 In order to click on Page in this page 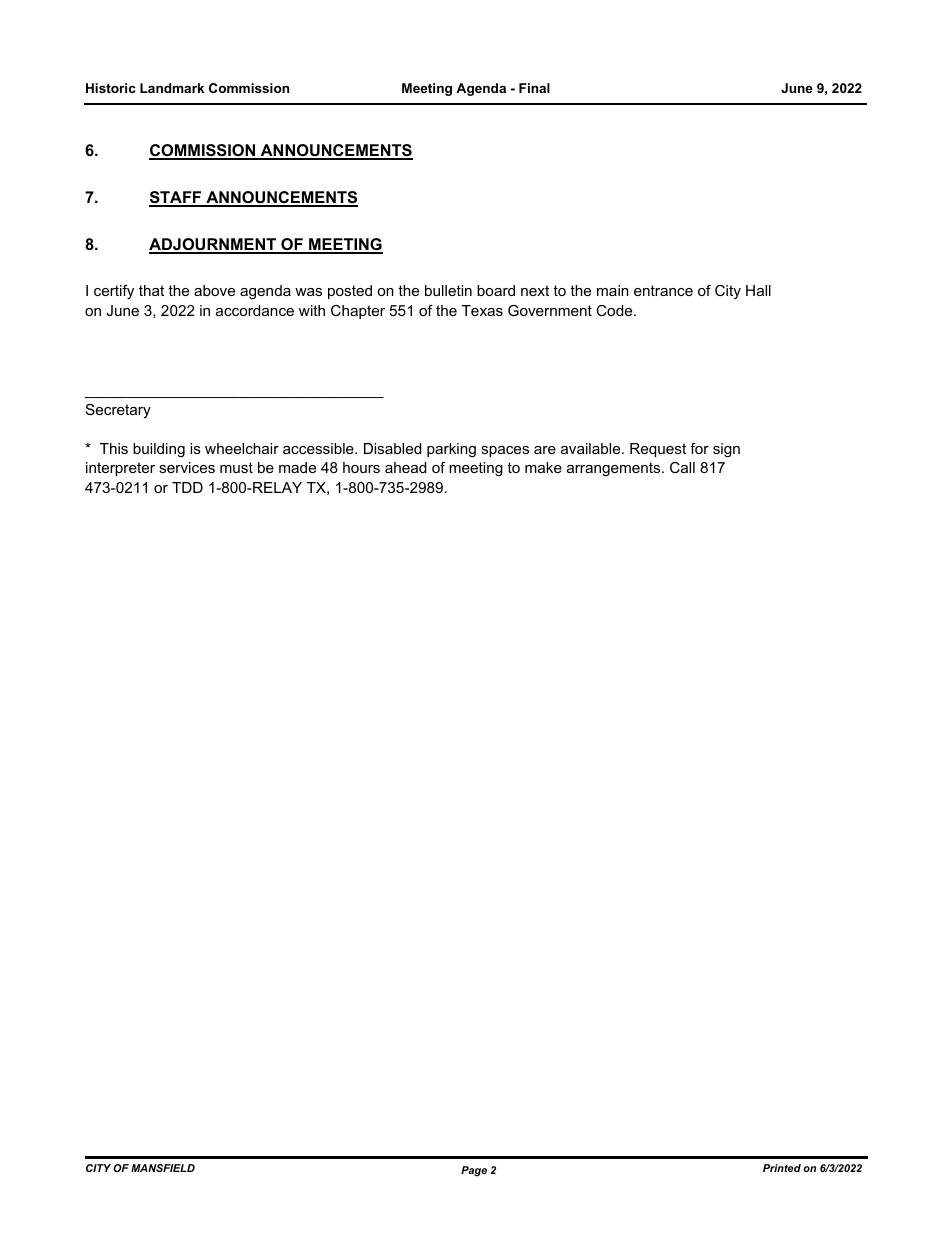, I will do `click(474, 1171)`.
